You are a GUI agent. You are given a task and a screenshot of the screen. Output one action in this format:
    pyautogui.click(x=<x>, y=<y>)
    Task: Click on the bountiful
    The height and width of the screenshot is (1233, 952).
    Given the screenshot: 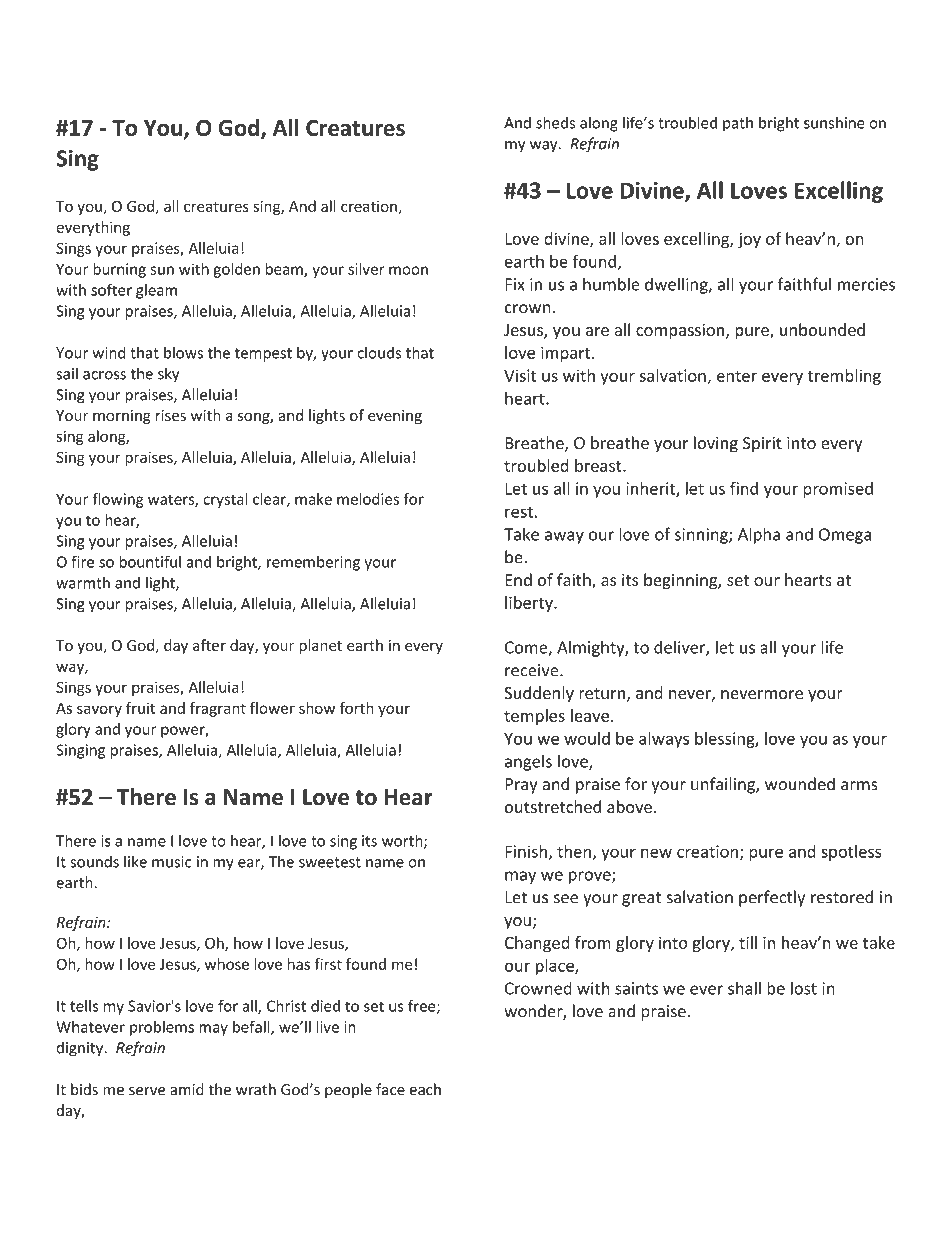 What is the action you would take?
    pyautogui.click(x=150, y=561)
